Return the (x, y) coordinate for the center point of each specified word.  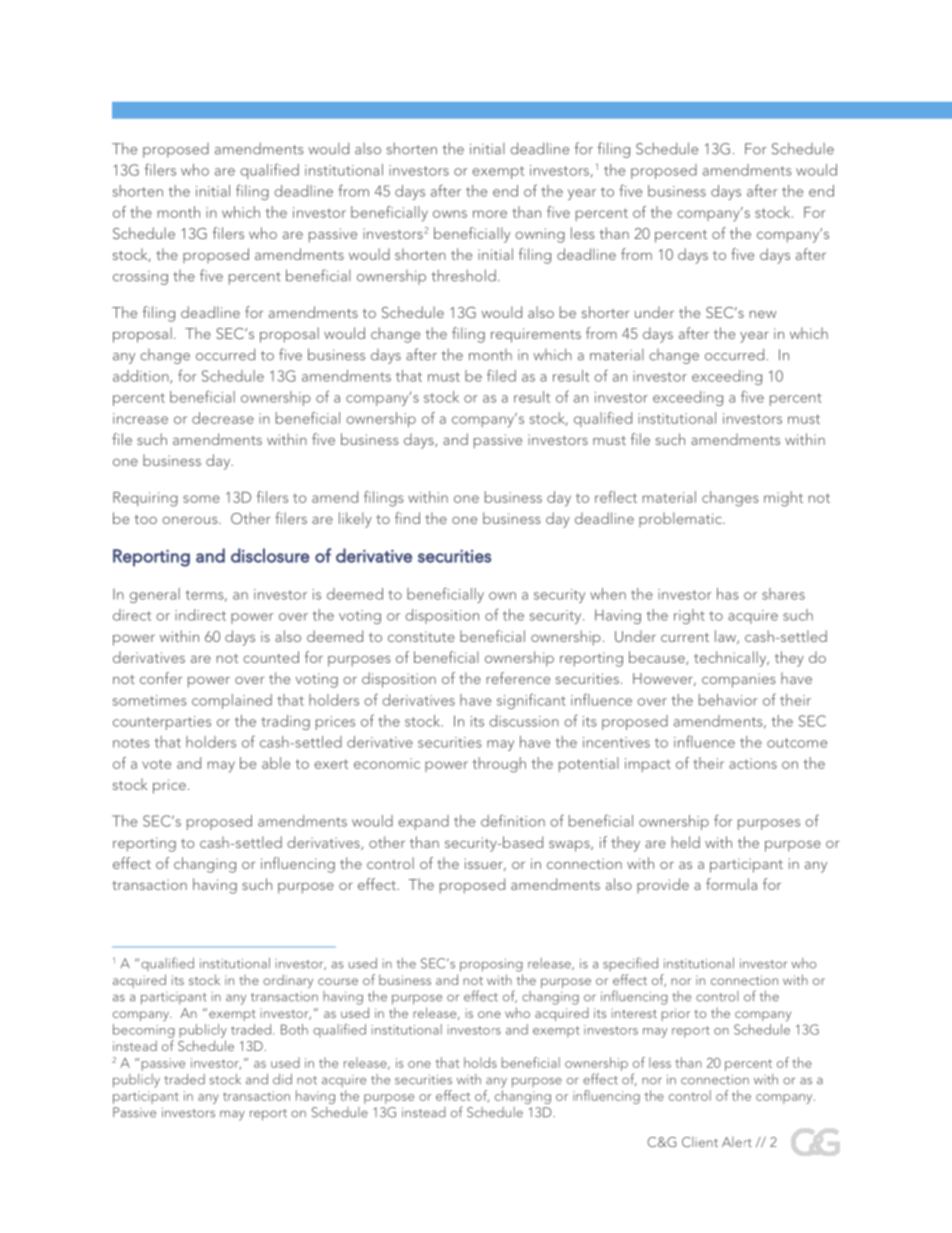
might (783, 499)
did (282, 1079)
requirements (536, 335)
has (728, 594)
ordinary (288, 981)
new (762, 314)
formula (731, 884)
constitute (421, 636)
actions (753, 763)
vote (156, 764)
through (499, 765)
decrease (223, 418)
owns (450, 214)
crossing (140, 278)
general (155, 595)
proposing (491, 965)
